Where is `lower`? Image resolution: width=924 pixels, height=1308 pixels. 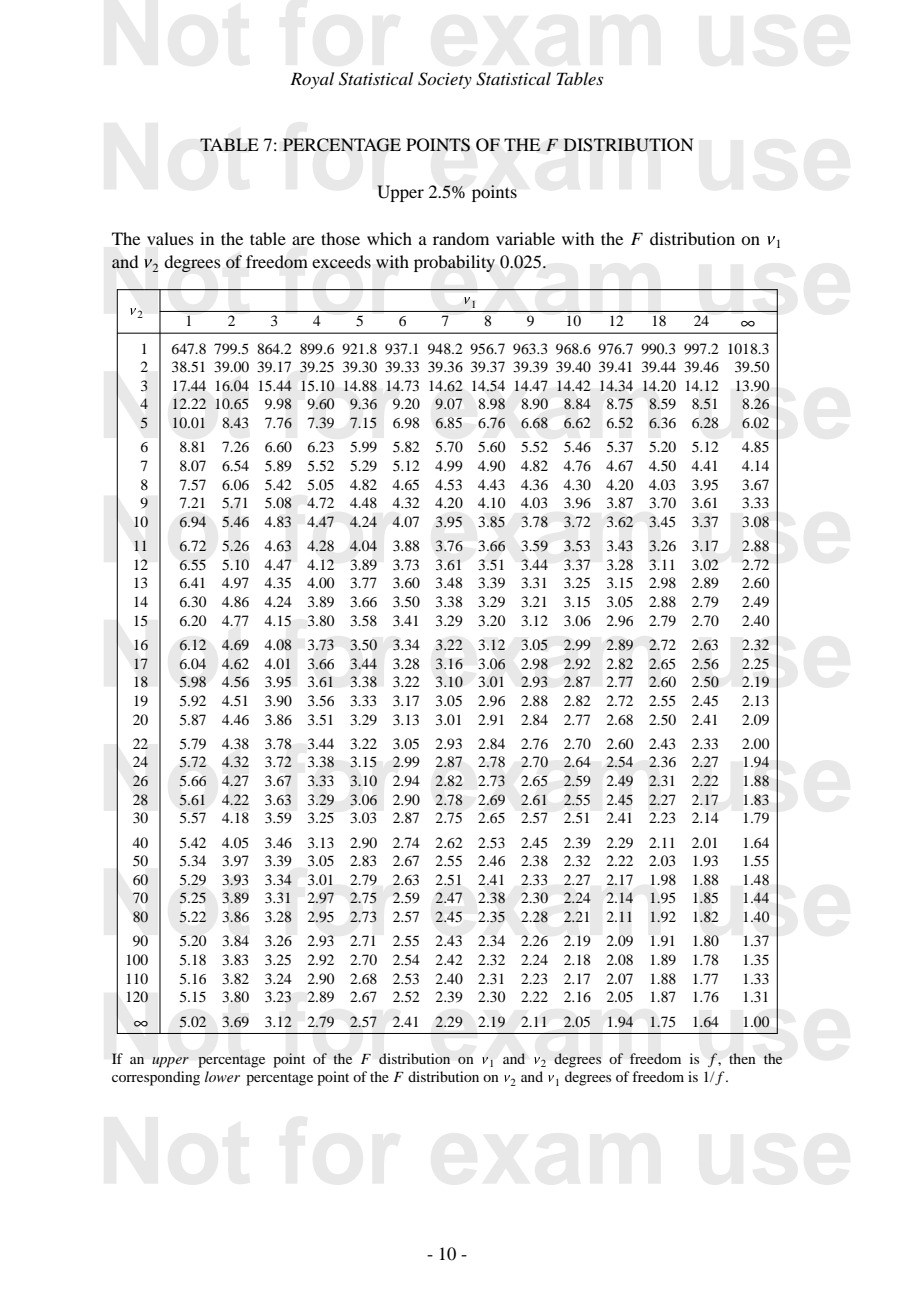
lower is located at coordinates (222, 1076).
